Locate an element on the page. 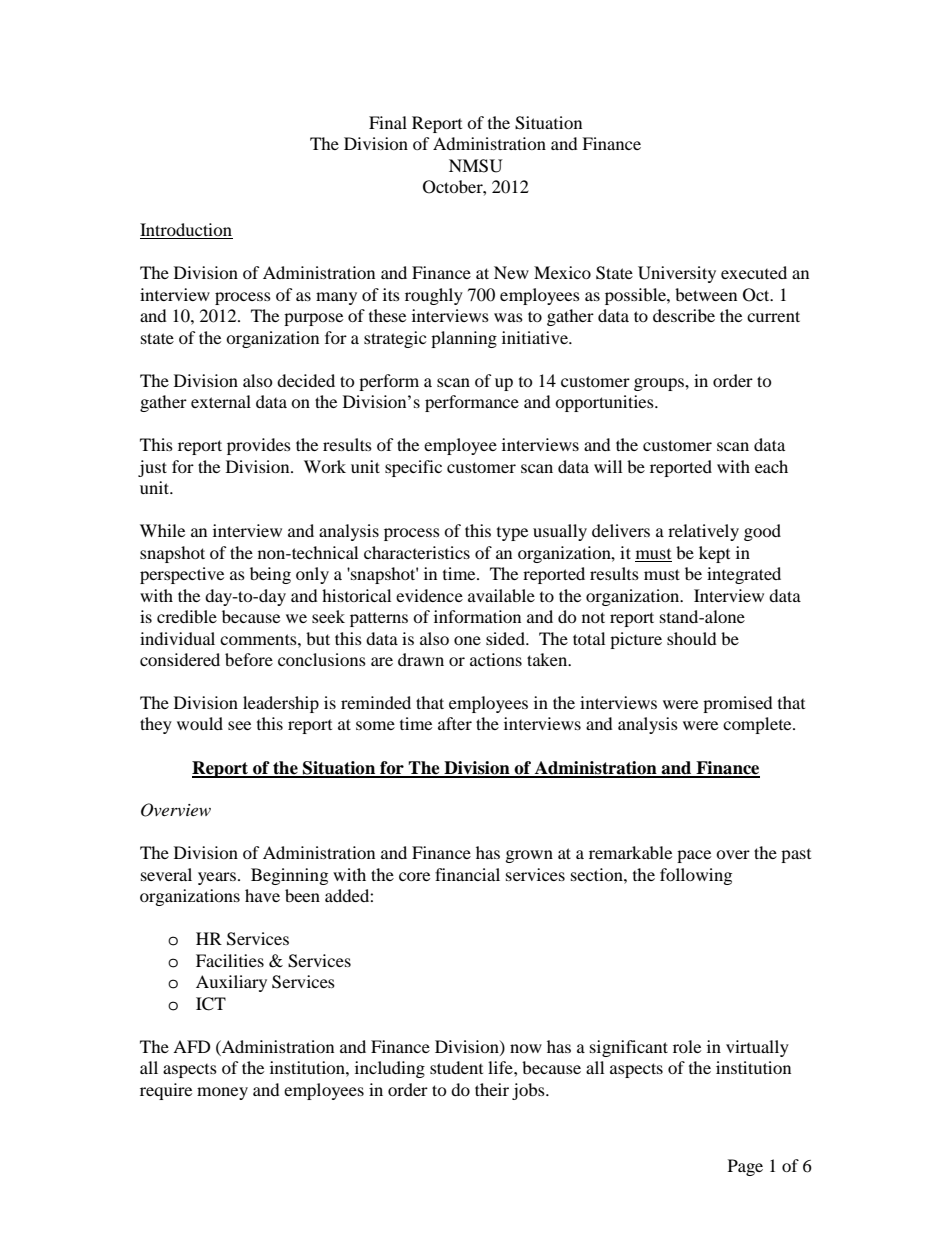 The width and height of the document is (952, 1233). should is located at coordinates (692, 638).
